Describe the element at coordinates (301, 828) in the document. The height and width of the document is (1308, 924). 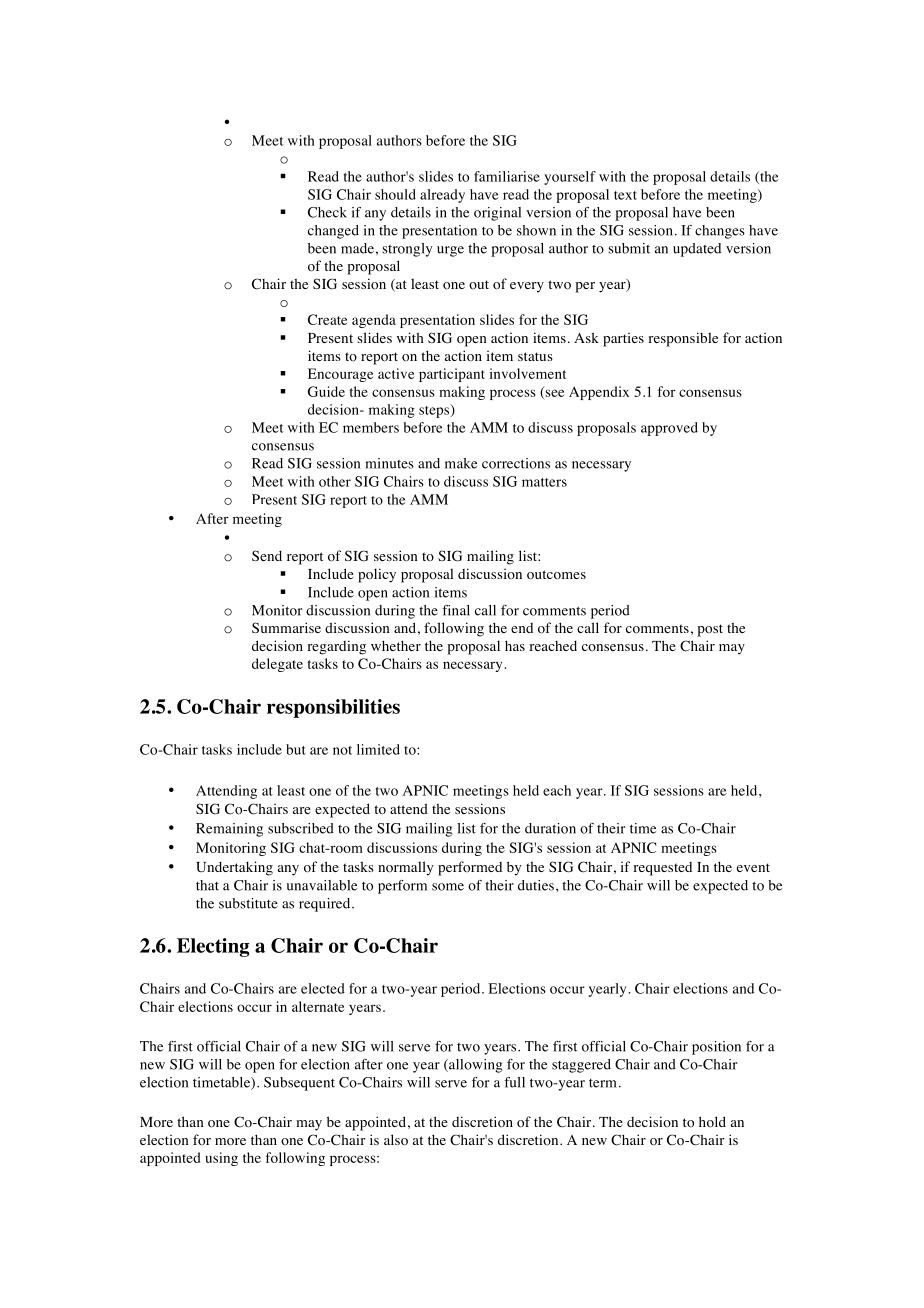
I see `subscribed` at that location.
